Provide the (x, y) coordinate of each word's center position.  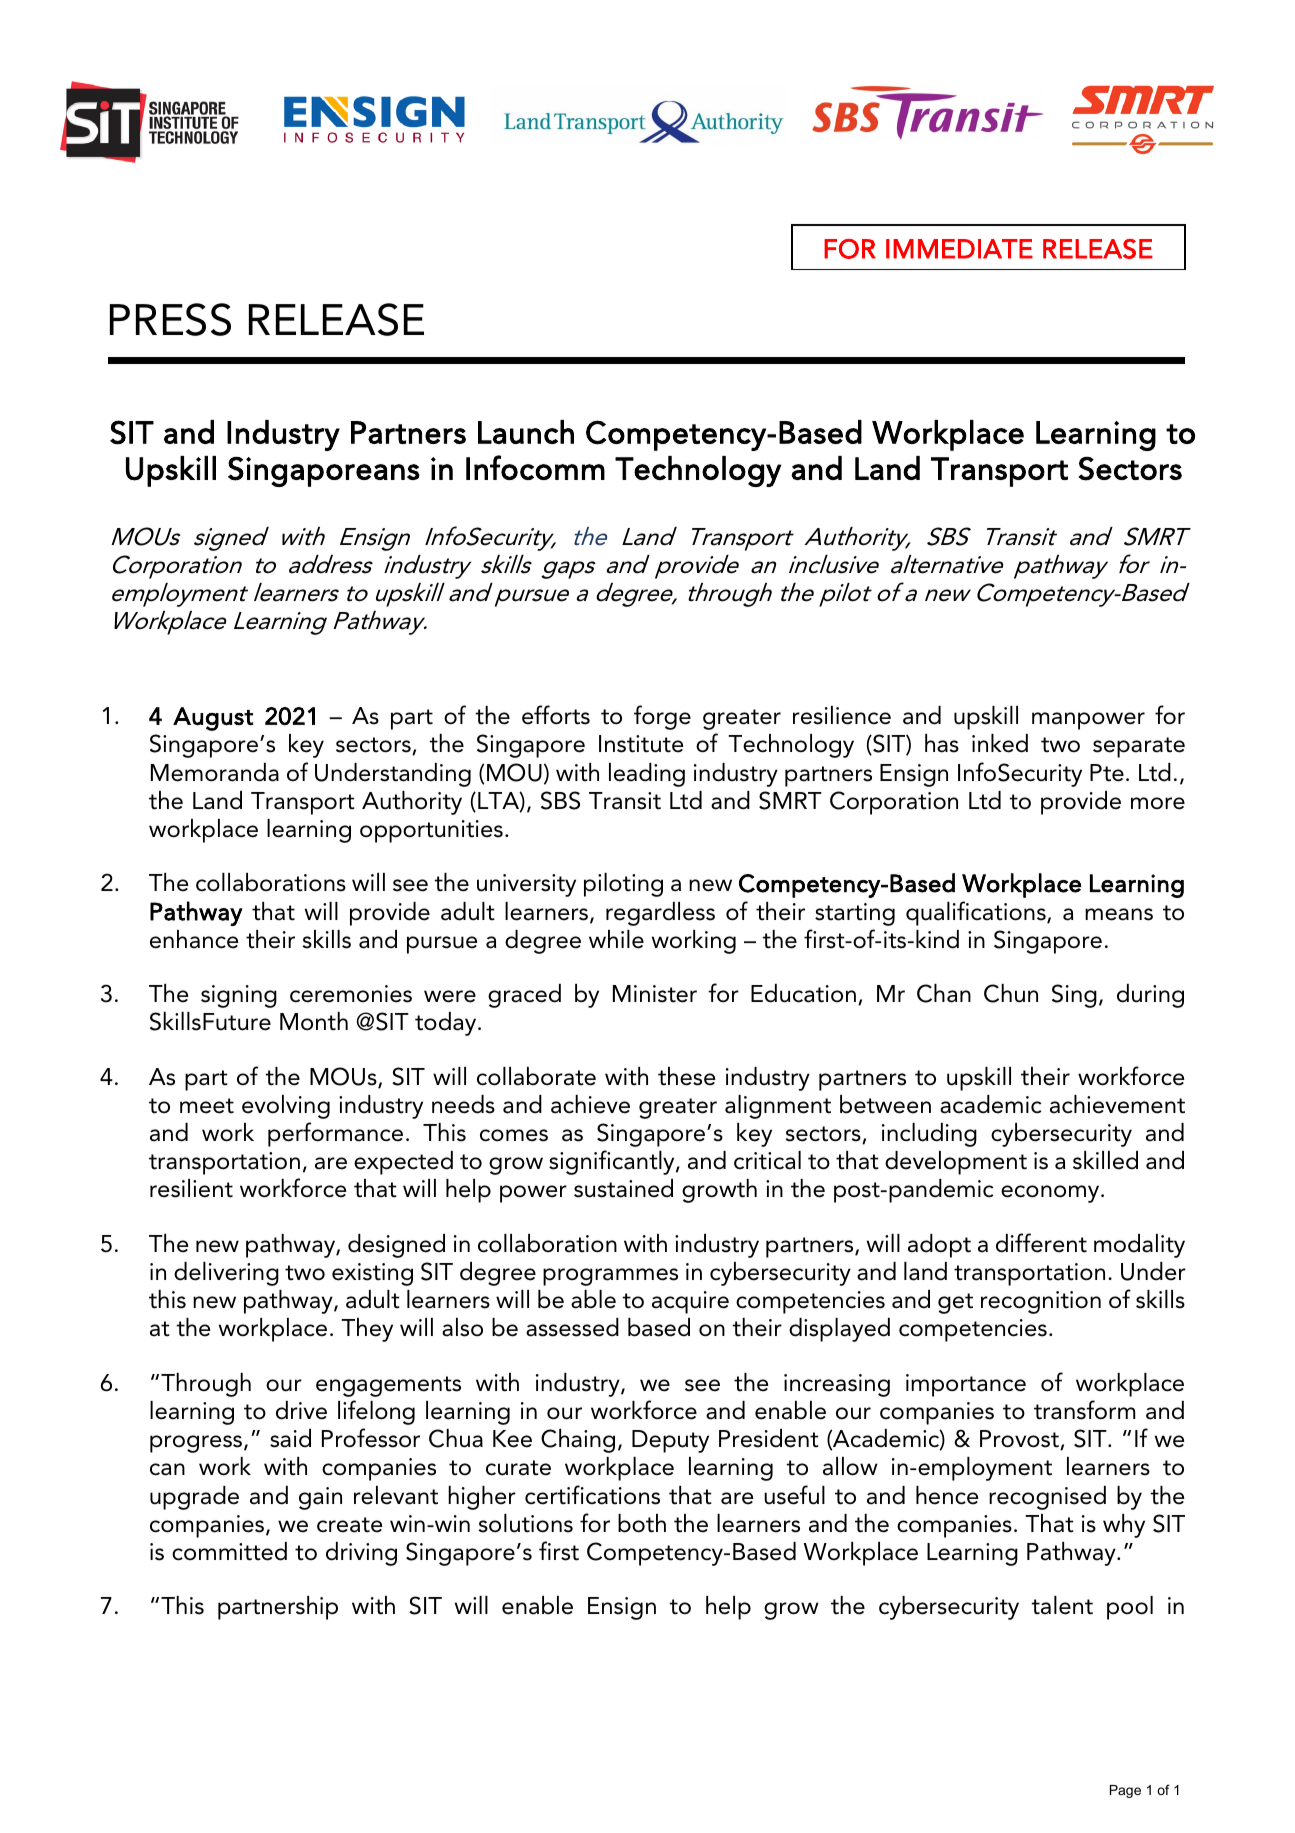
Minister (655, 994)
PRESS (170, 319)
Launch (526, 432)
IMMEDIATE (959, 249)
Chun (1011, 993)
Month (314, 1021)
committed (229, 1551)
